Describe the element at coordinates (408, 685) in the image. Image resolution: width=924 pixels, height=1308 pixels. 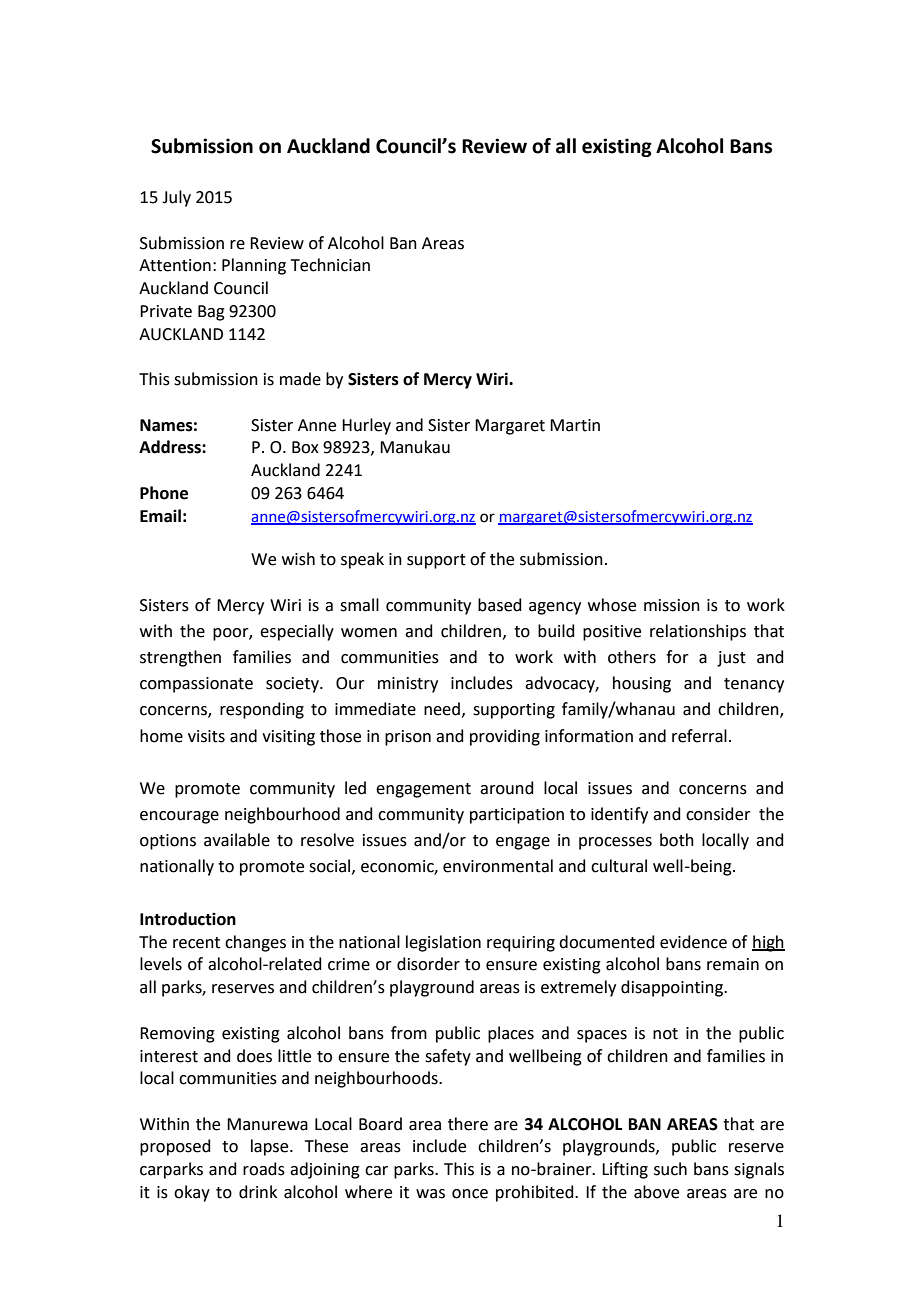
I see `ministry` at that location.
